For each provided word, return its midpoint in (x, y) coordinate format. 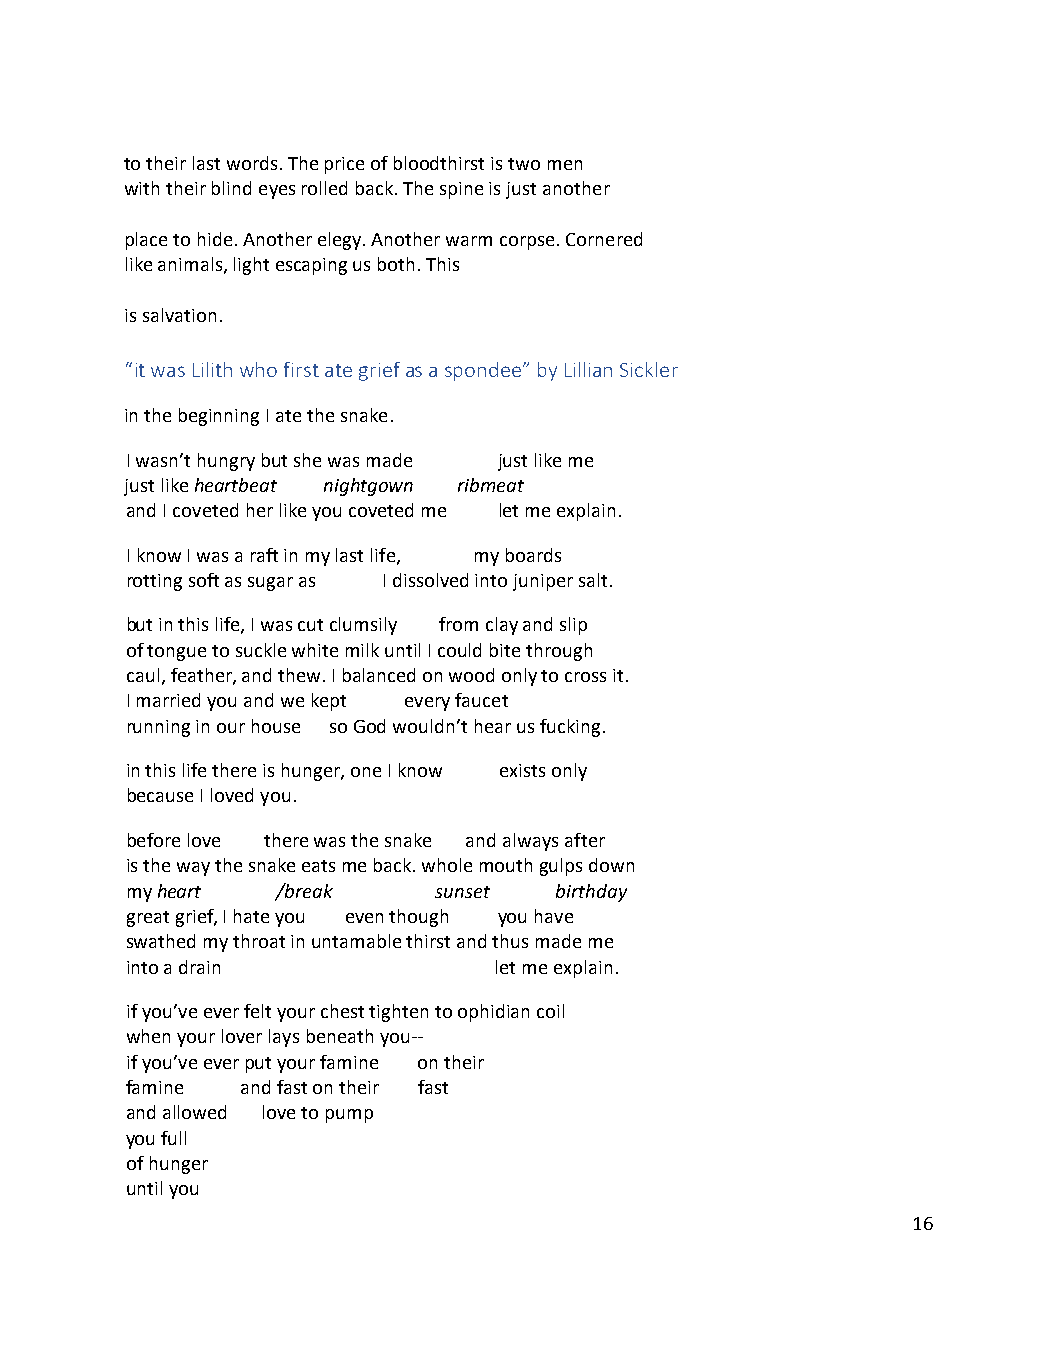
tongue (176, 653)
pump (349, 1116)
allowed (194, 1112)
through (559, 652)
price (344, 165)
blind (231, 188)
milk (362, 650)
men (565, 165)
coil (550, 1011)
